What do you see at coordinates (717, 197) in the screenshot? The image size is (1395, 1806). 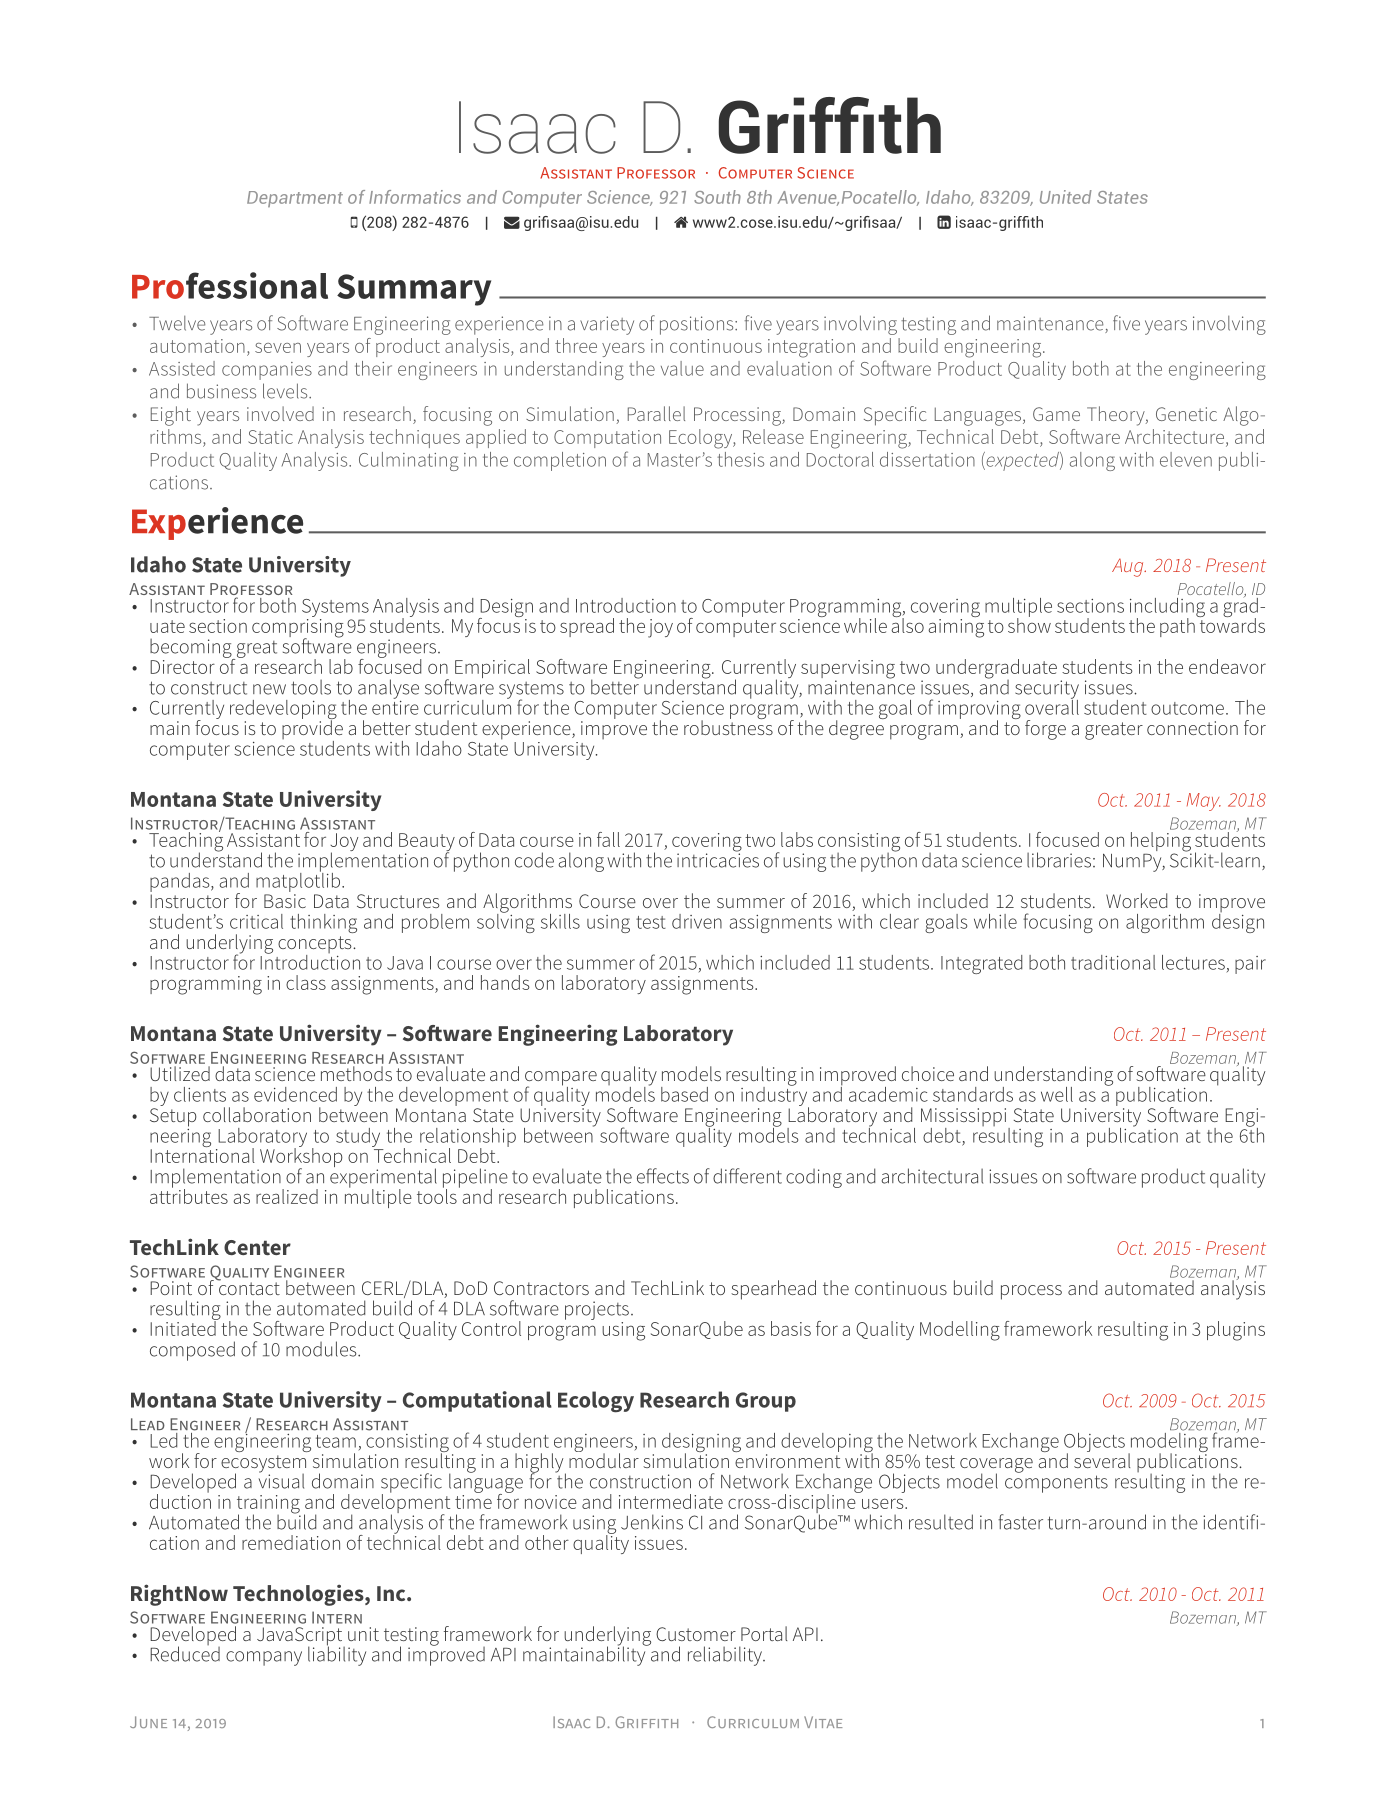 I see `South` at bounding box center [717, 197].
